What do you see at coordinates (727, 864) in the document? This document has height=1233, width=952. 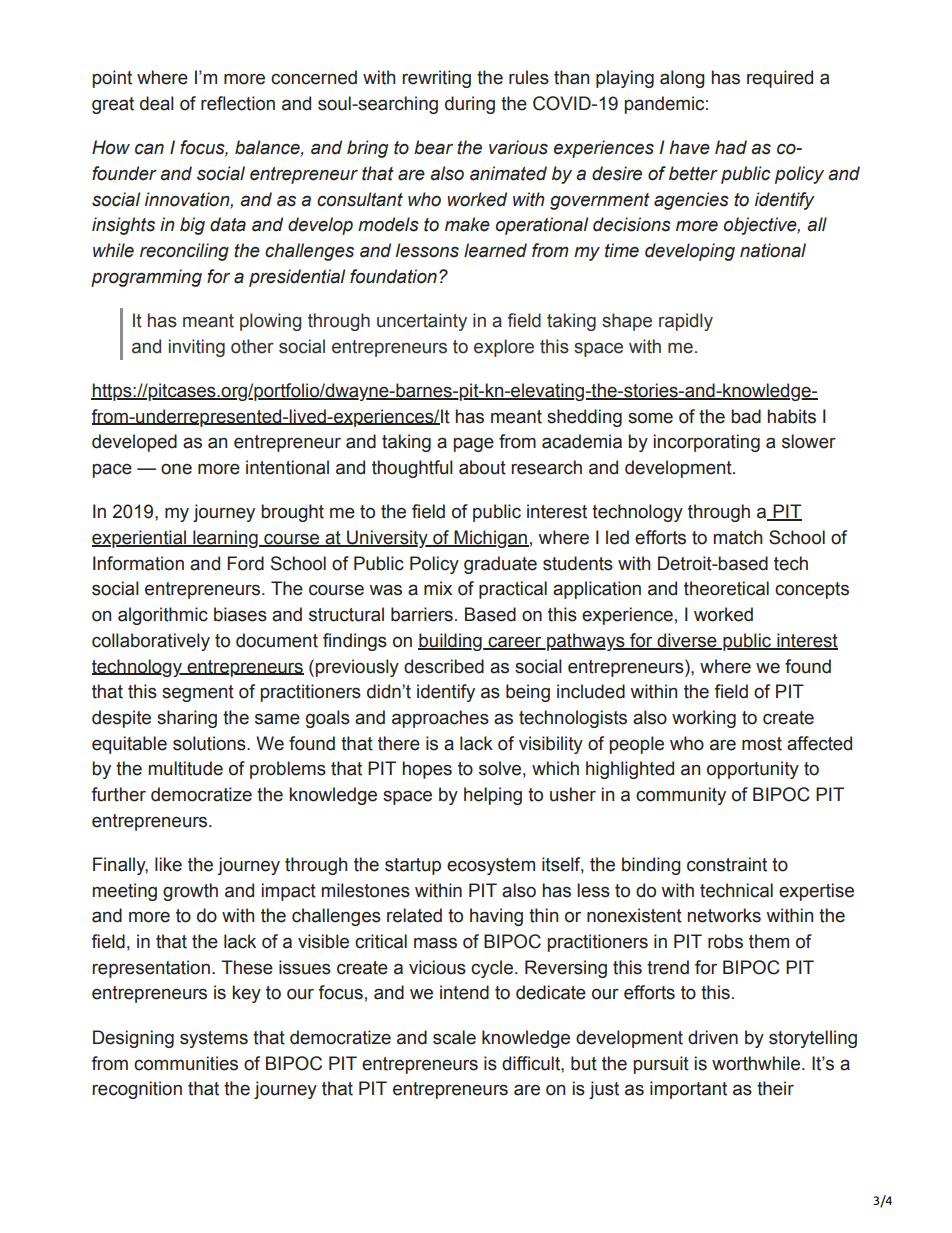 I see `constraint` at bounding box center [727, 864].
